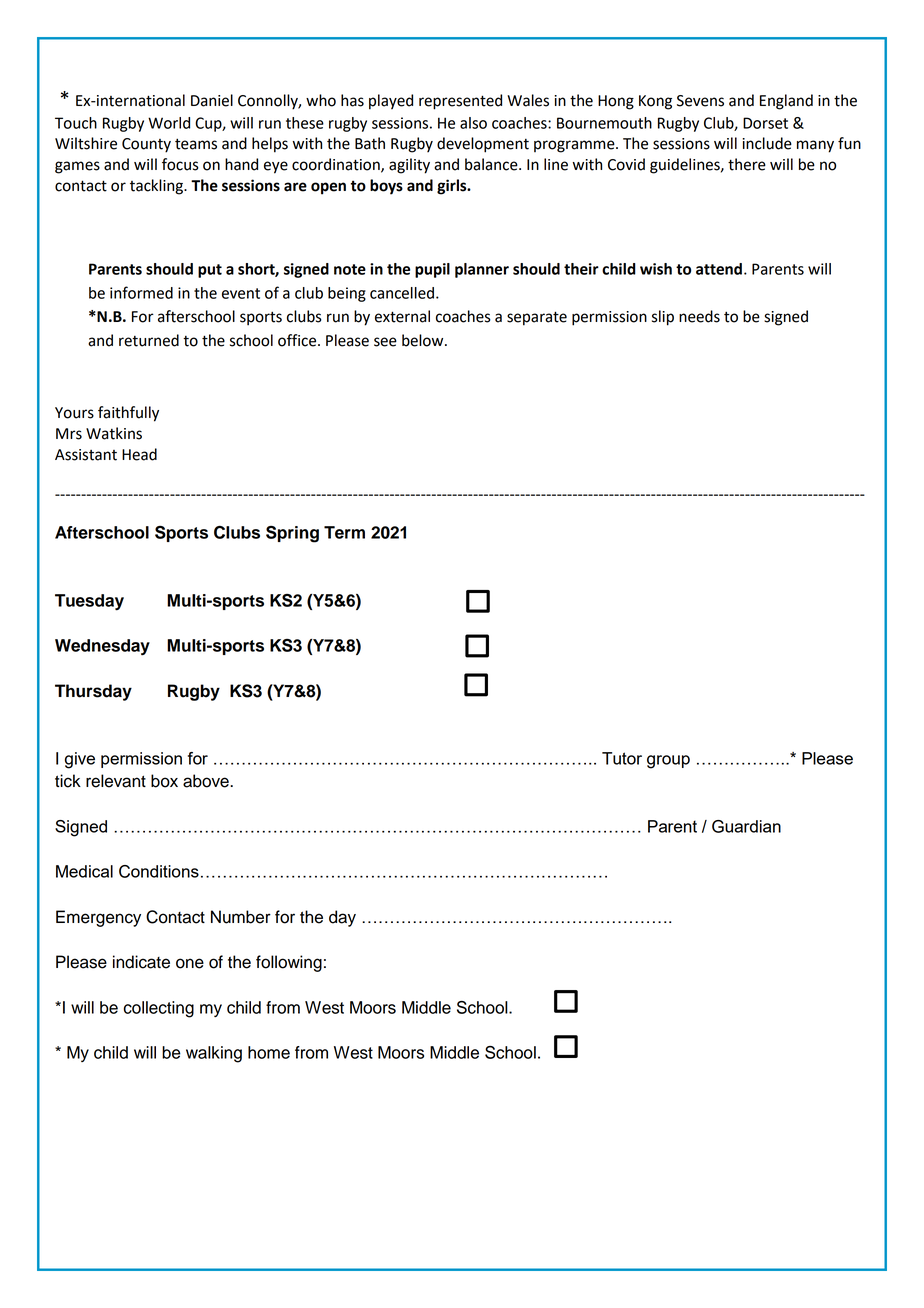  Describe the element at coordinates (159, 1009) in the screenshot. I see `collecting` at that location.
